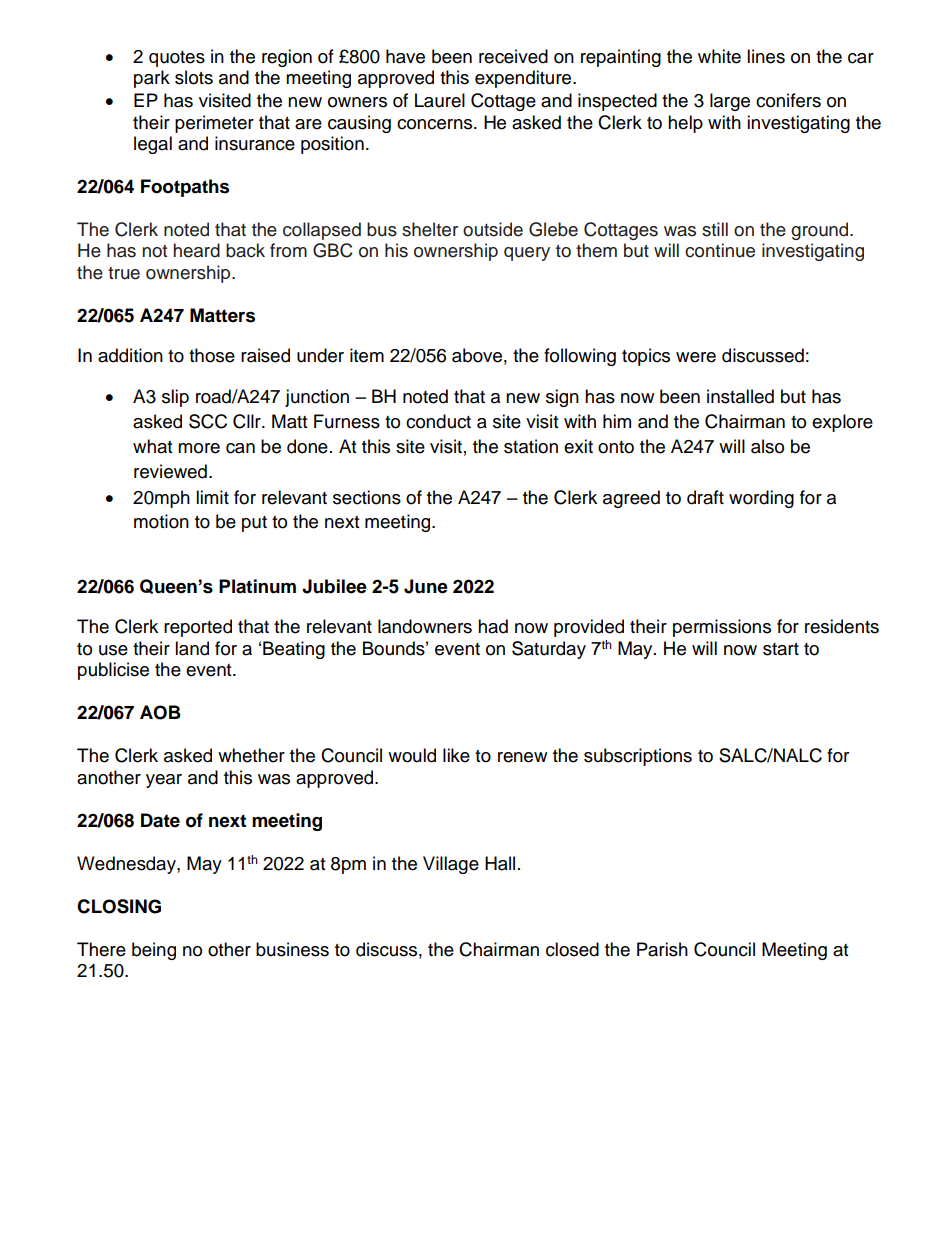 The image size is (952, 1233). I want to click on expenditure, so click(524, 79).
